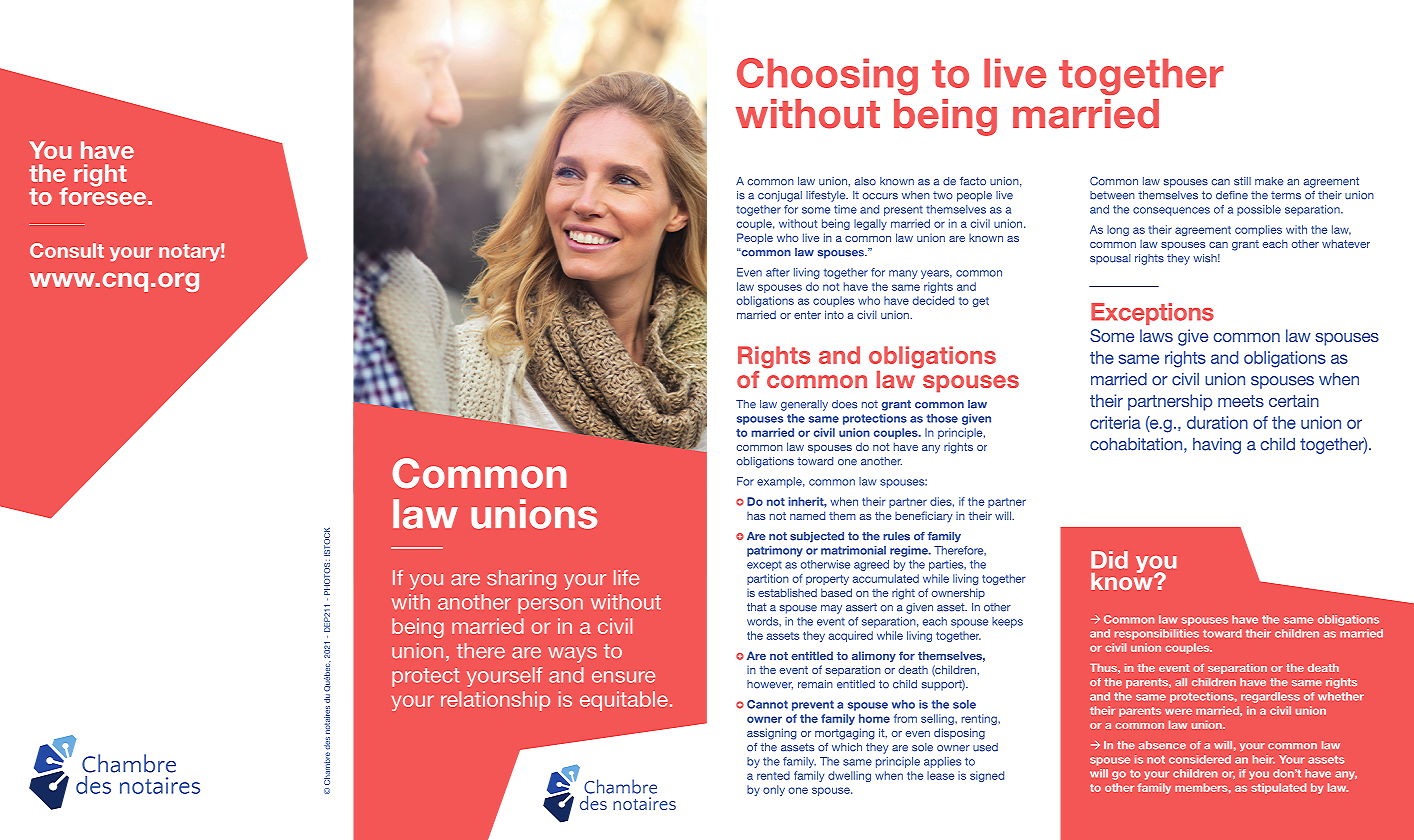  What do you see at coordinates (1200, 759) in the document?
I see `considered` at bounding box center [1200, 759].
